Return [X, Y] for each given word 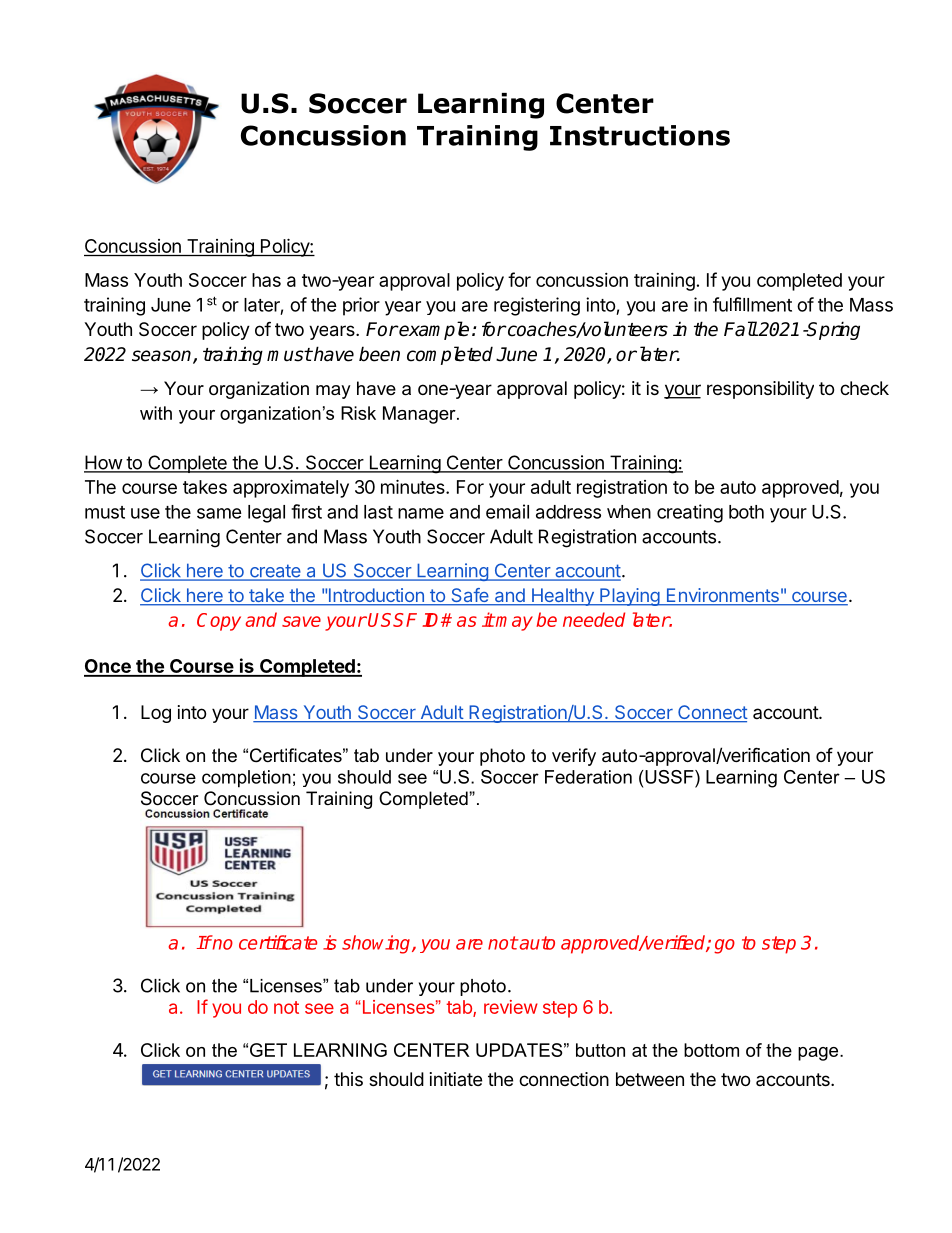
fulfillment [752, 304]
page [819, 1054]
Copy [219, 622]
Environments [722, 596]
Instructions [640, 135]
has [266, 280]
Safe [470, 596]
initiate [456, 1079]
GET [268, 1050]
